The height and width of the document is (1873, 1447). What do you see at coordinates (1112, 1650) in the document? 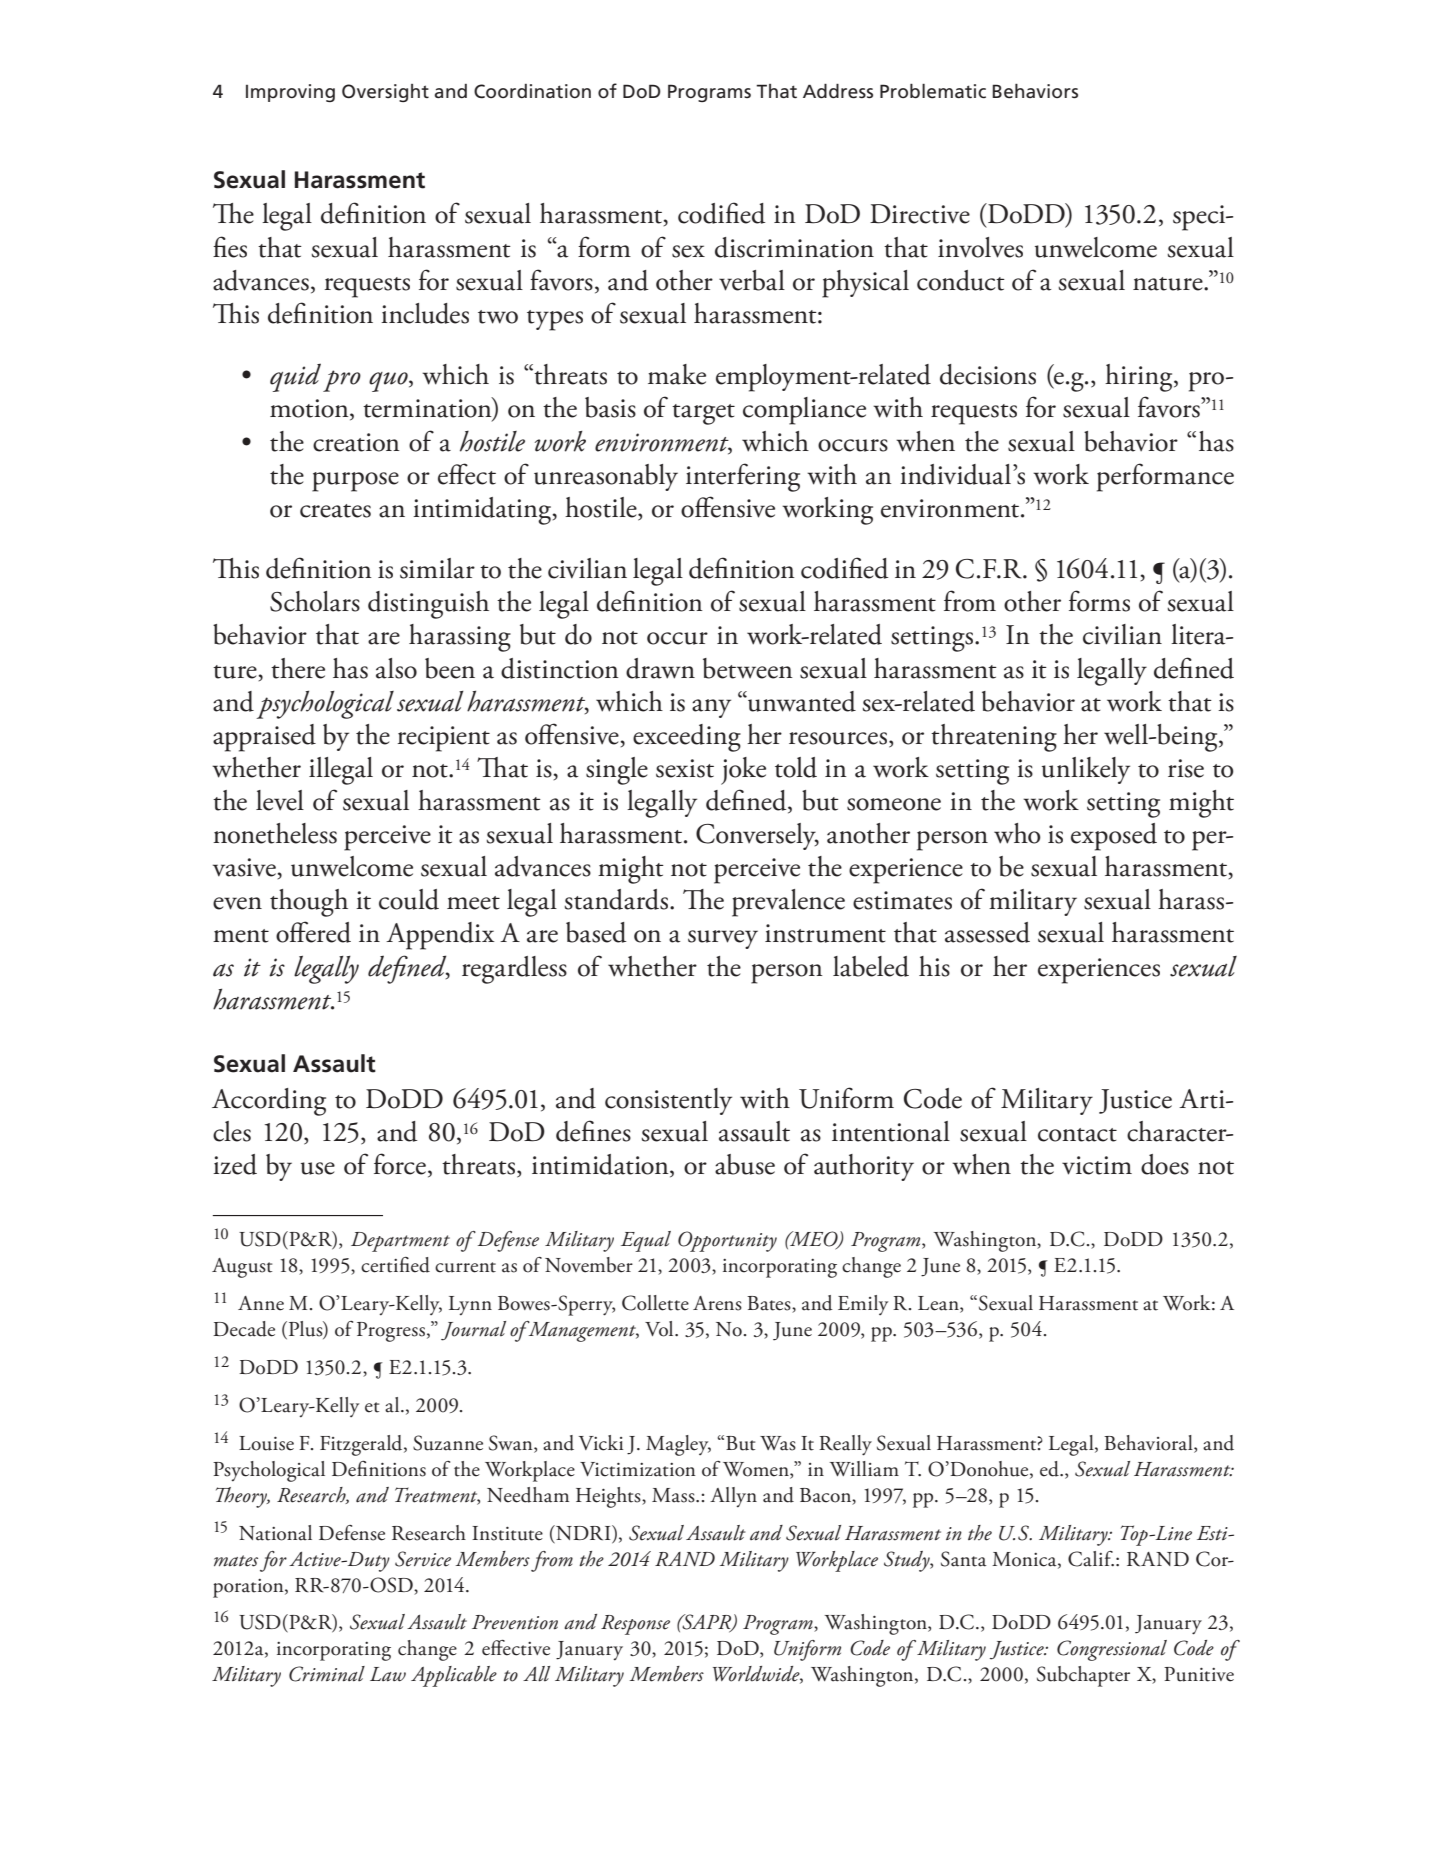
I see `Congressional` at bounding box center [1112, 1650].
